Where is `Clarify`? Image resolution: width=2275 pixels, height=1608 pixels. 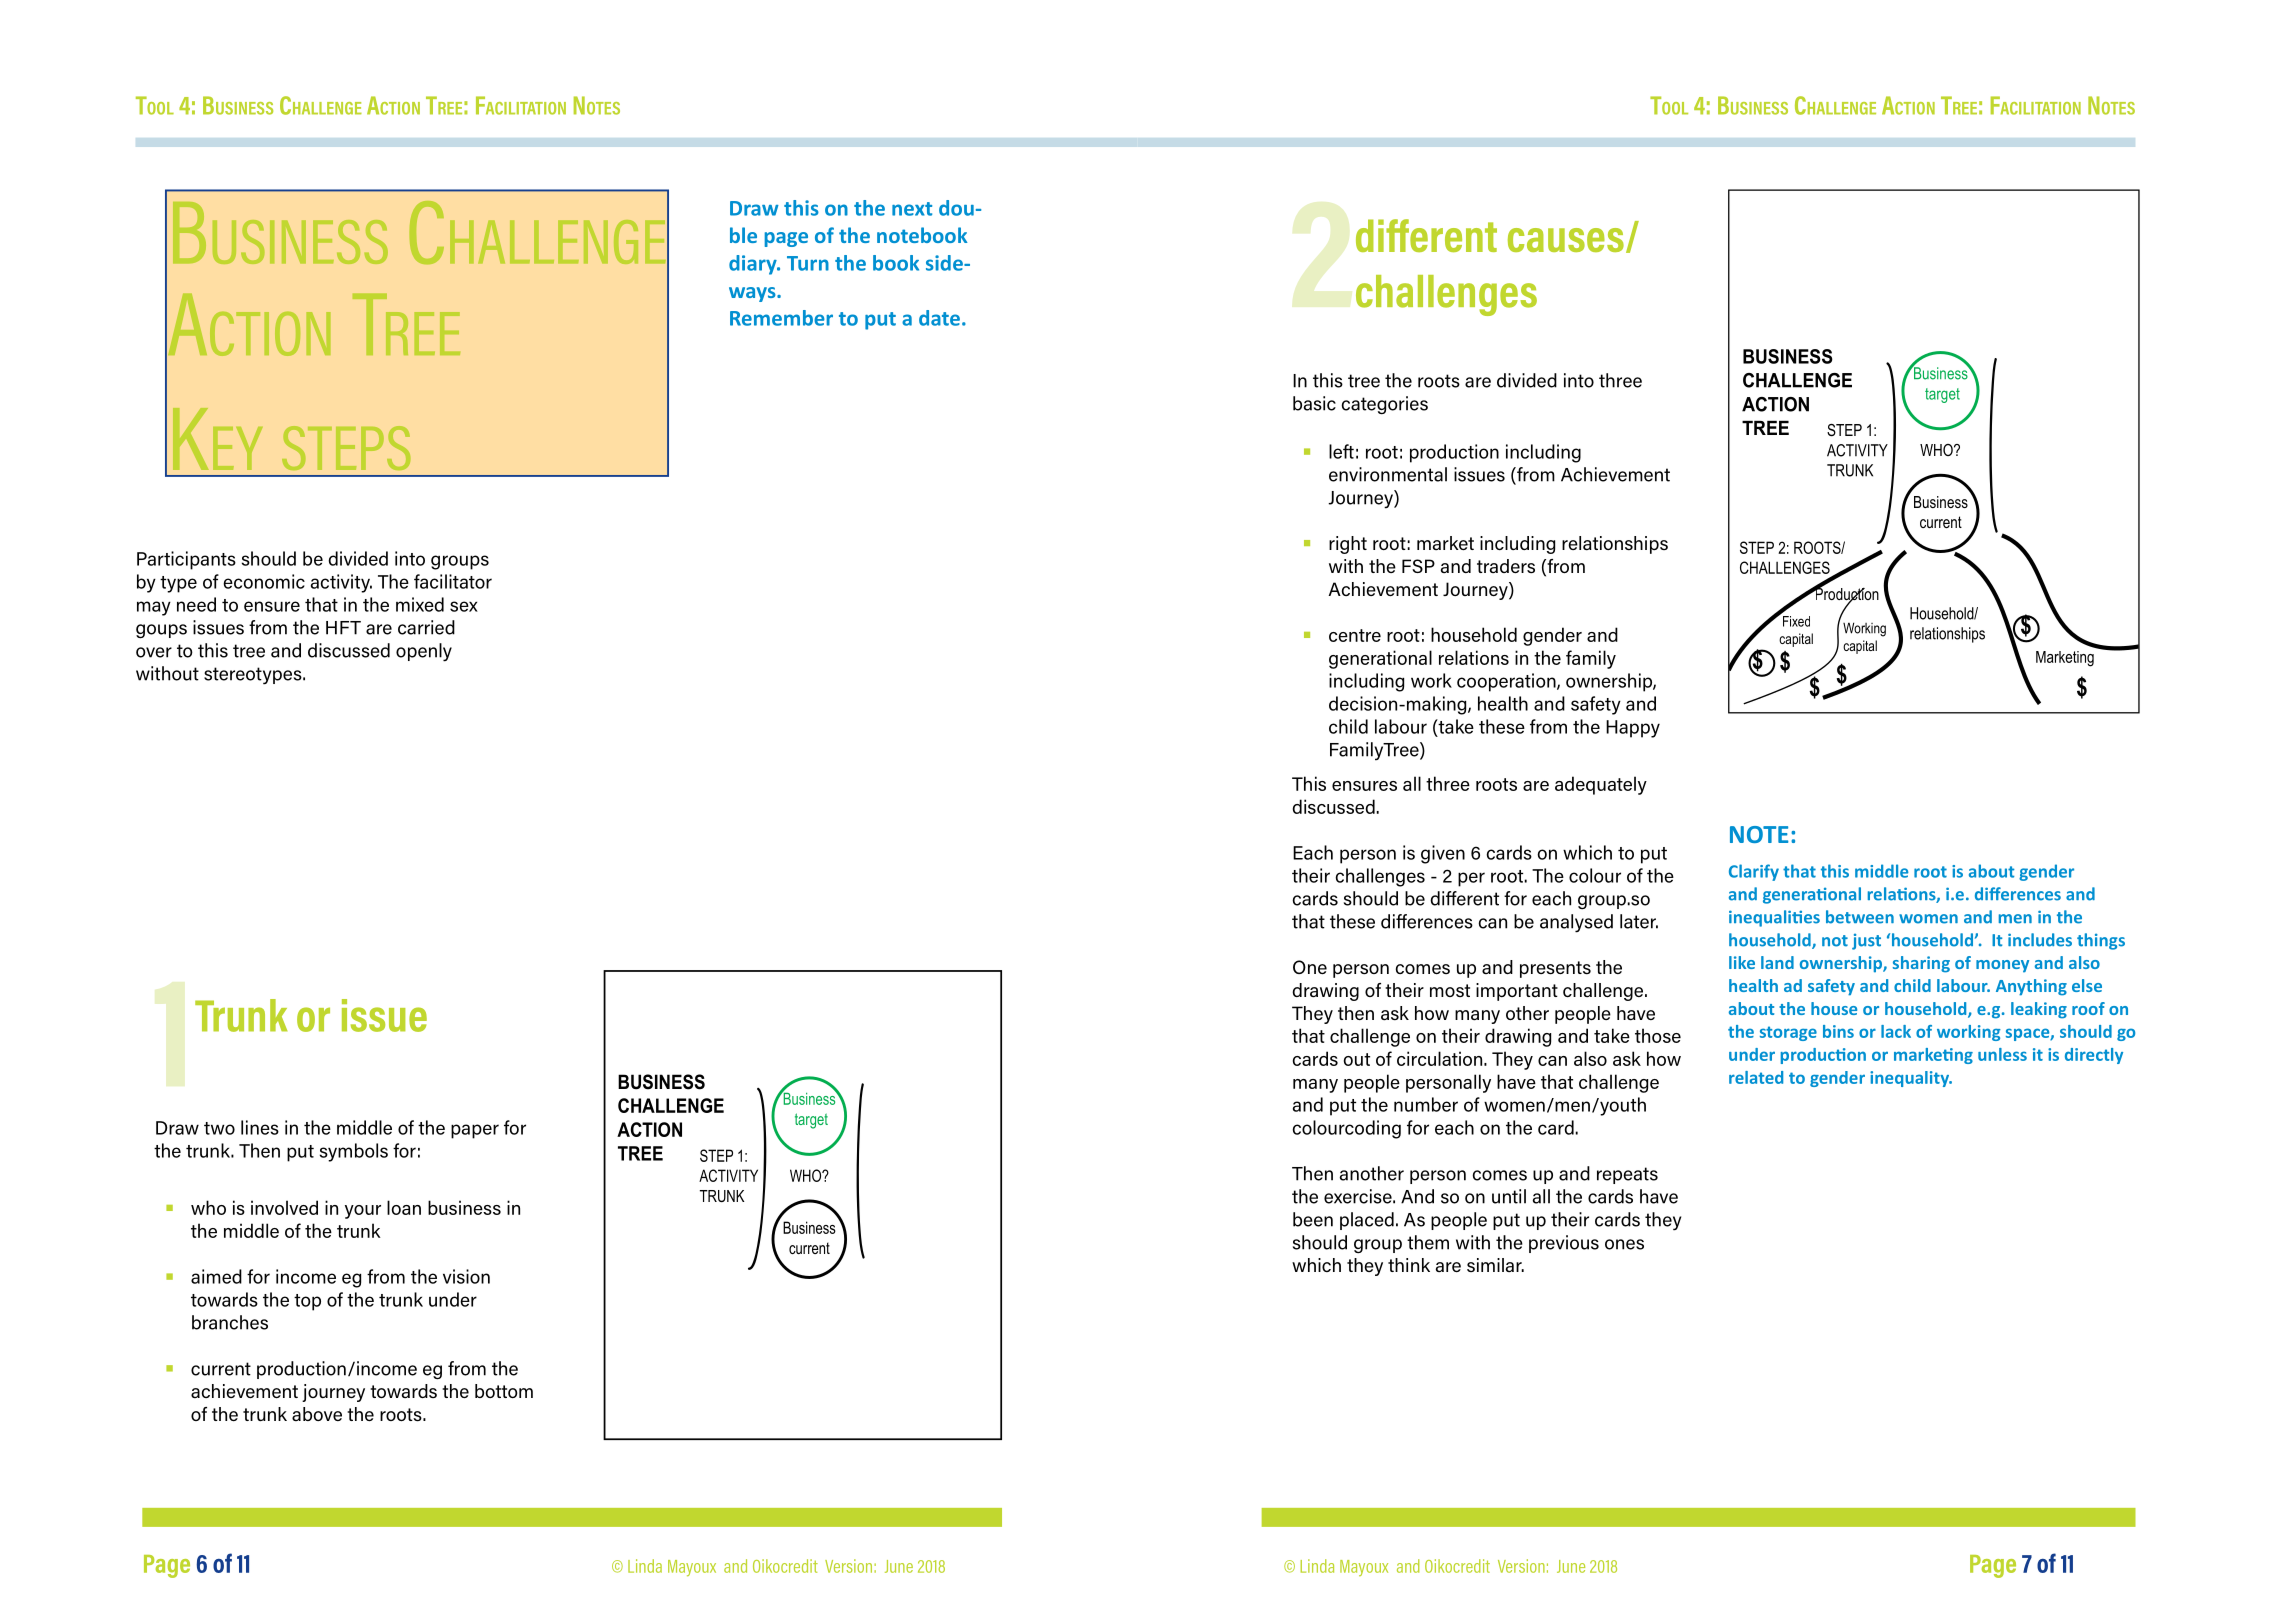
Clarify is located at coordinates (1754, 872).
